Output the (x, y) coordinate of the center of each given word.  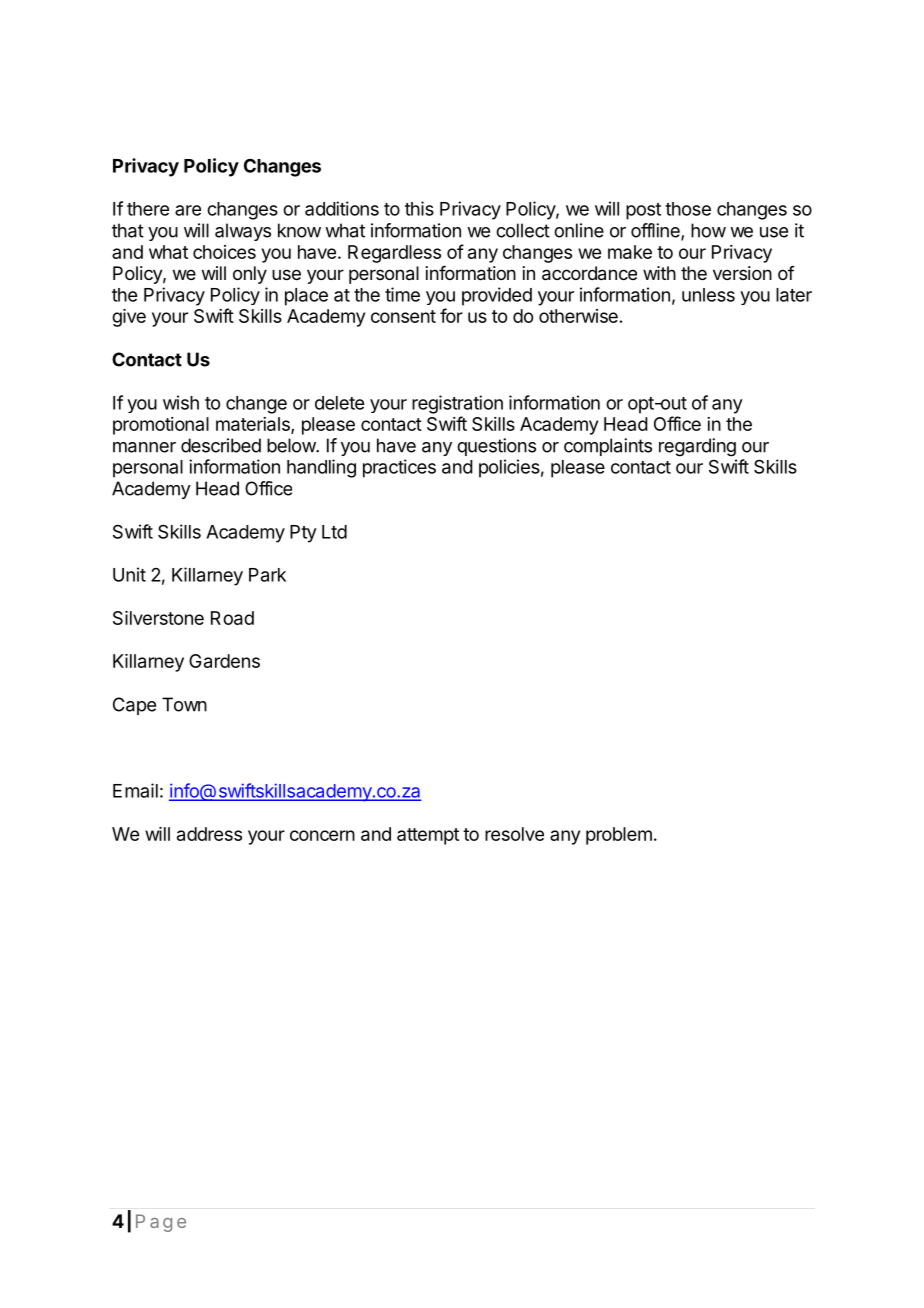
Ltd (334, 532)
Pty (303, 534)
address (209, 834)
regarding (697, 447)
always (243, 232)
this (419, 208)
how (708, 230)
